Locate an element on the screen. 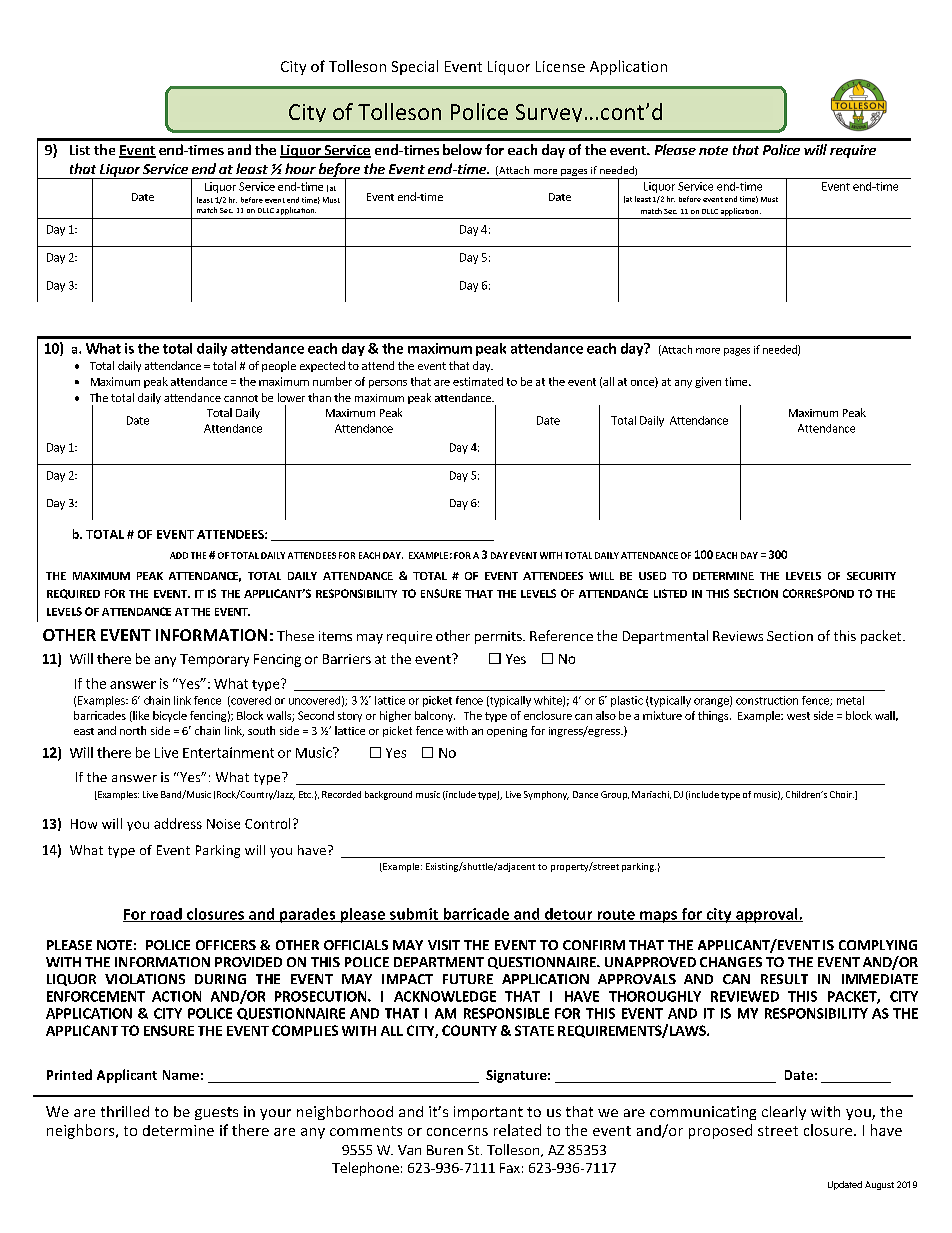 Image resolution: width=952 pixels, height=1233 pixels. cannot is located at coordinates (241, 398).
